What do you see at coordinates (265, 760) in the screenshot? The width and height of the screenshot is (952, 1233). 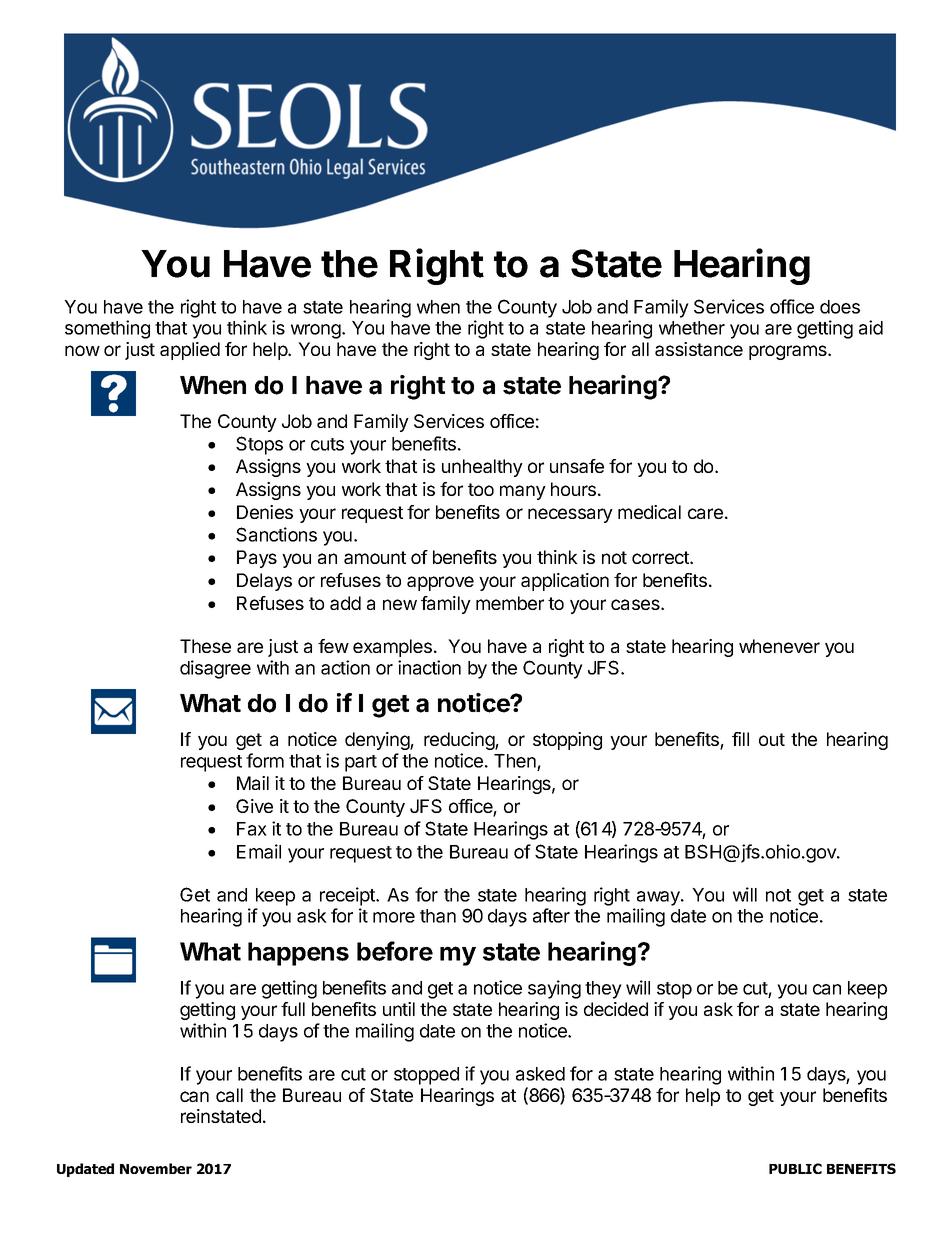 I see `form` at bounding box center [265, 760].
